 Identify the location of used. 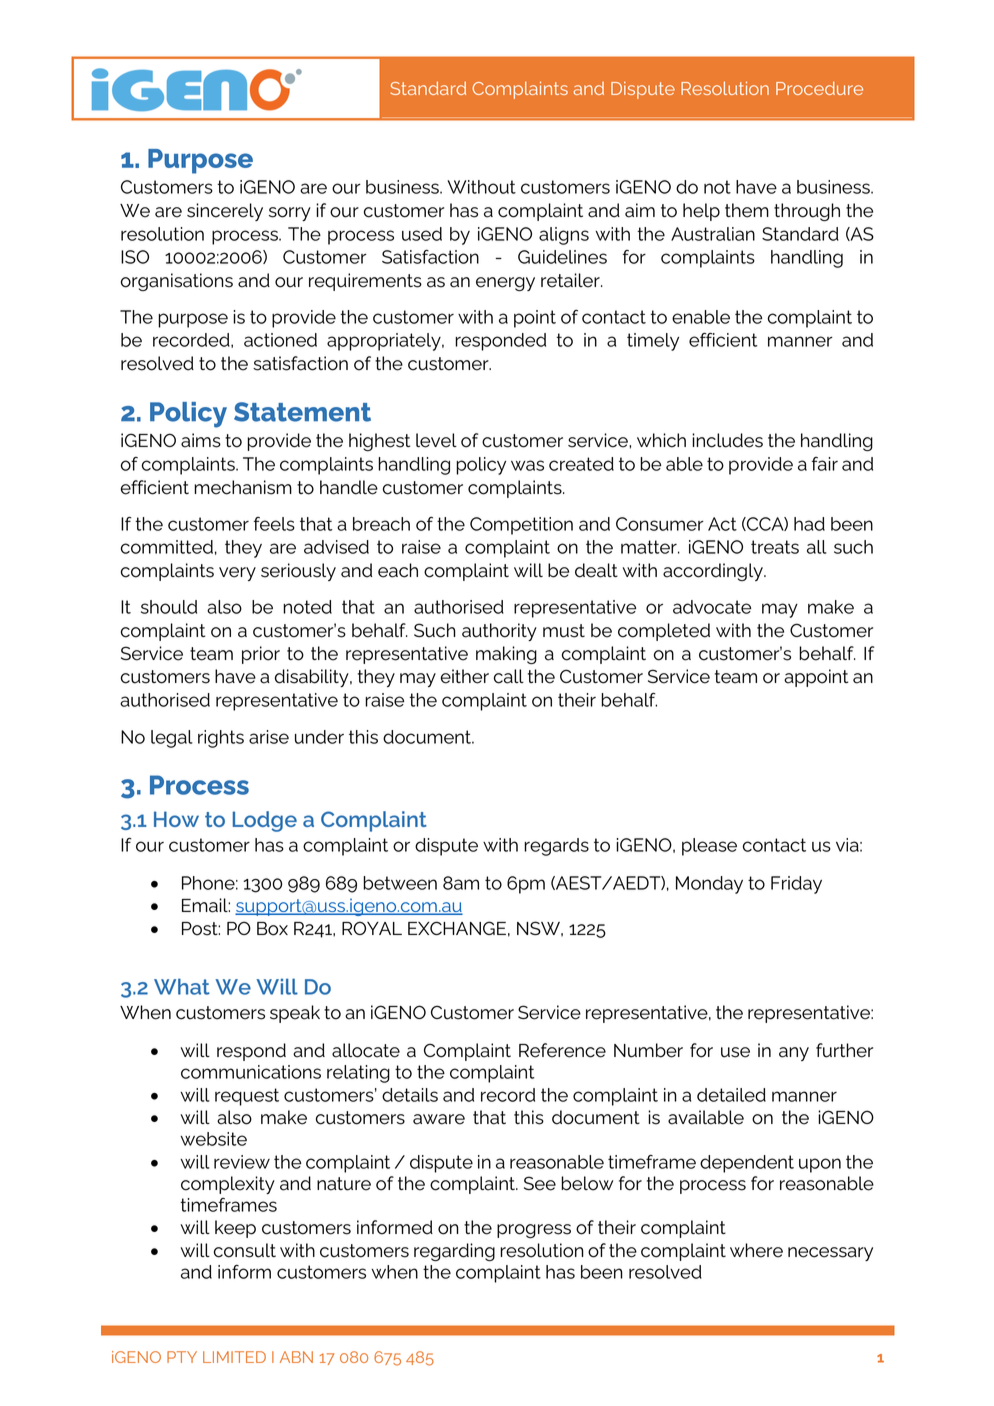
(422, 234).
